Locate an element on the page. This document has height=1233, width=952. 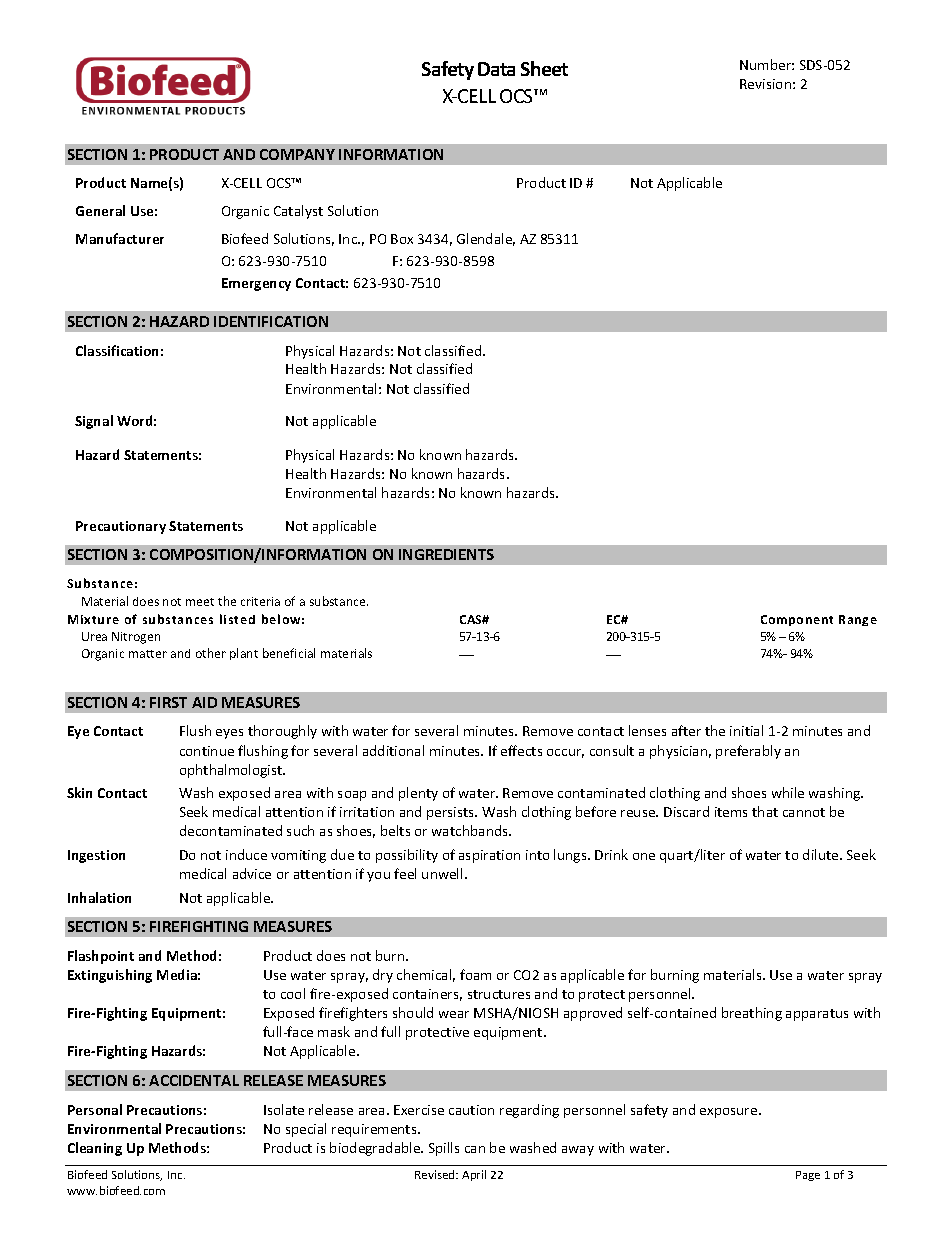
Sheet is located at coordinates (544, 68).
